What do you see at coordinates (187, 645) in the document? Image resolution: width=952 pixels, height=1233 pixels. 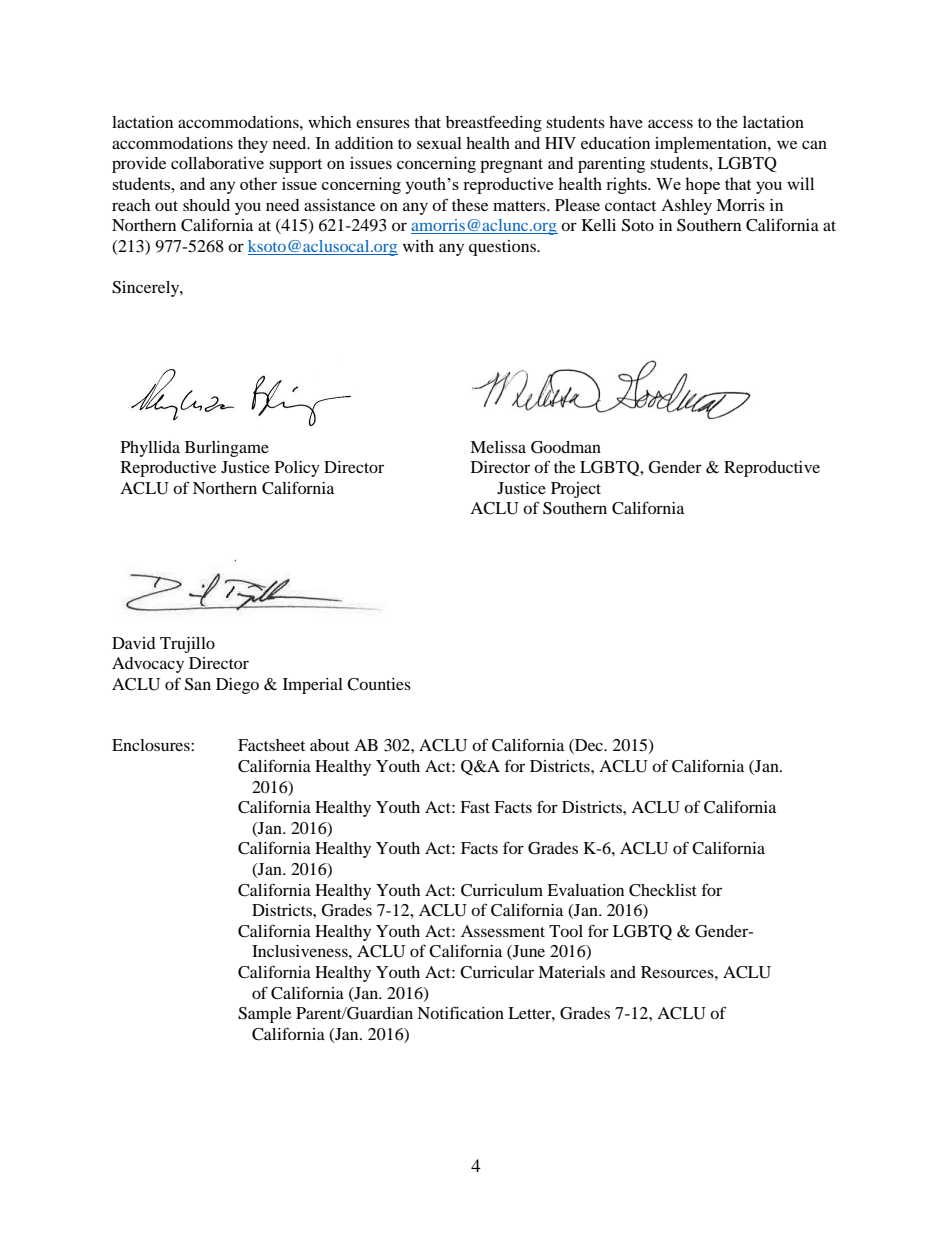 I see `Trujillo` at bounding box center [187, 645].
